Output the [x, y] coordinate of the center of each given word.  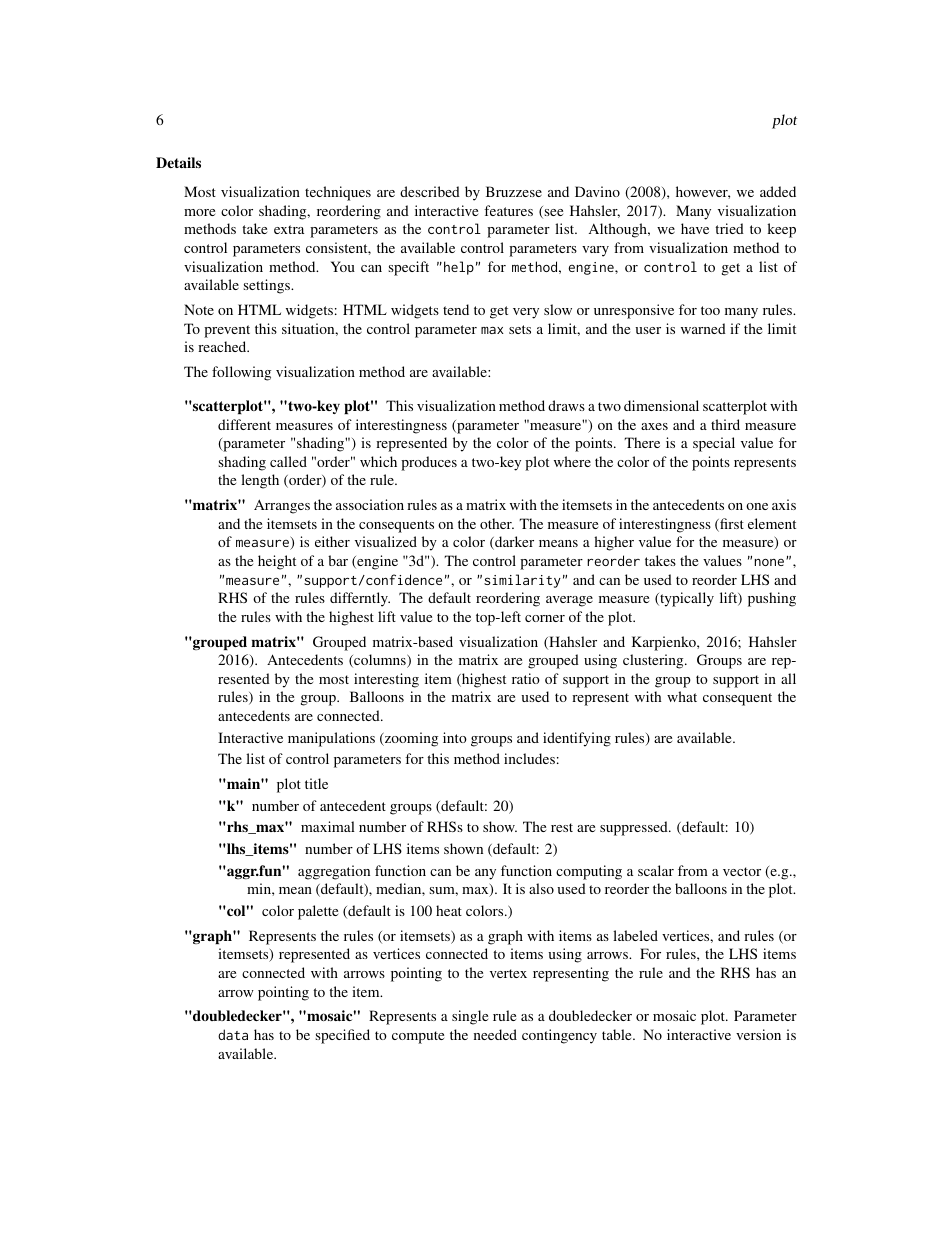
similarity [522, 581]
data [233, 1034]
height [277, 562]
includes [529, 758]
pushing [772, 599]
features [508, 210]
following [241, 373]
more [199, 212]
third [725, 424]
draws [566, 405]
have [695, 228]
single [470, 1017]
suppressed [635, 828]
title [316, 783]
